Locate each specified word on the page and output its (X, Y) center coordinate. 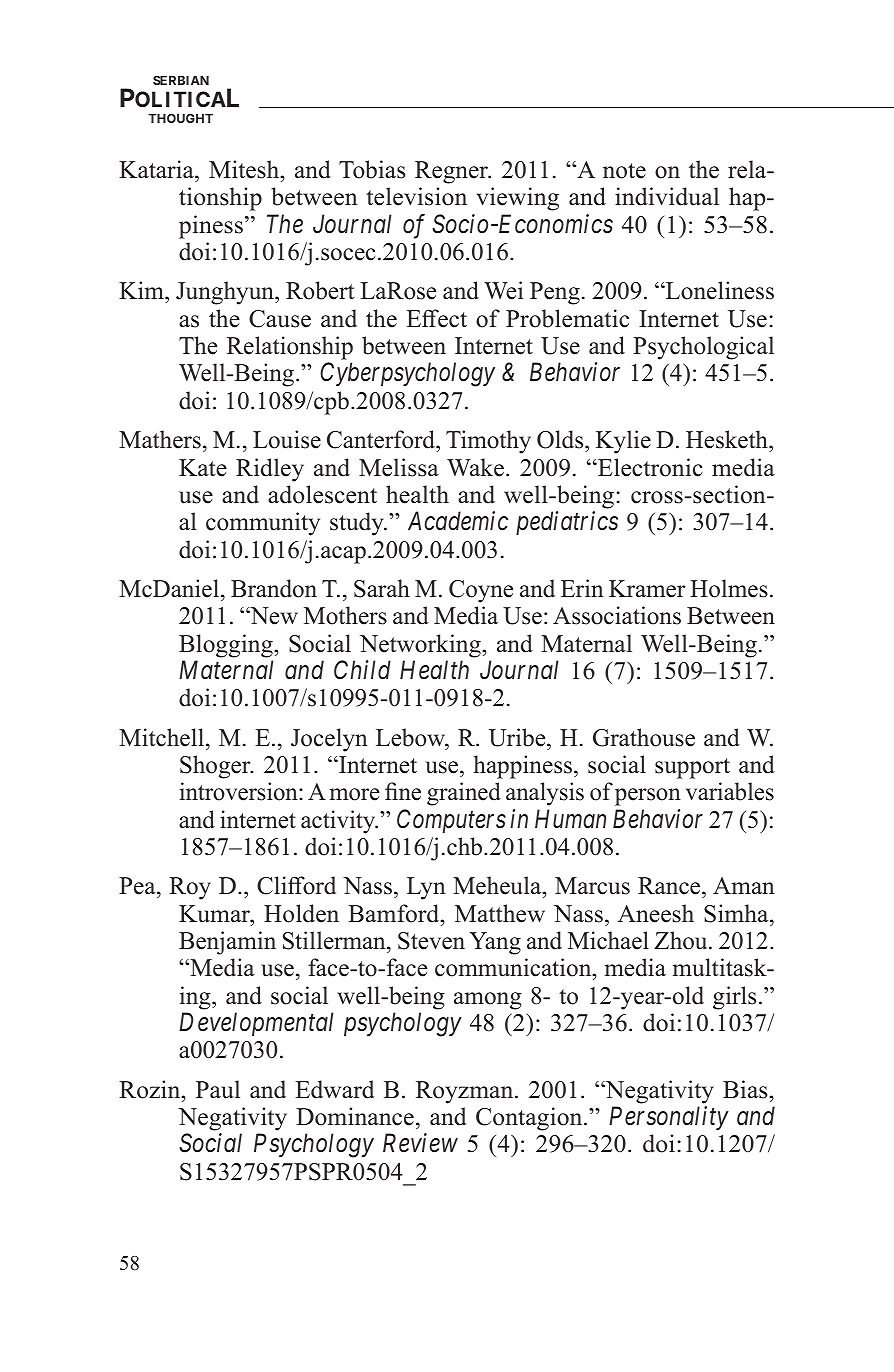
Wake (475, 467)
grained (464, 794)
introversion (240, 791)
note (624, 171)
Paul (218, 1089)
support (692, 768)
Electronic (649, 467)
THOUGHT (180, 118)
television (416, 196)
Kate (203, 468)
